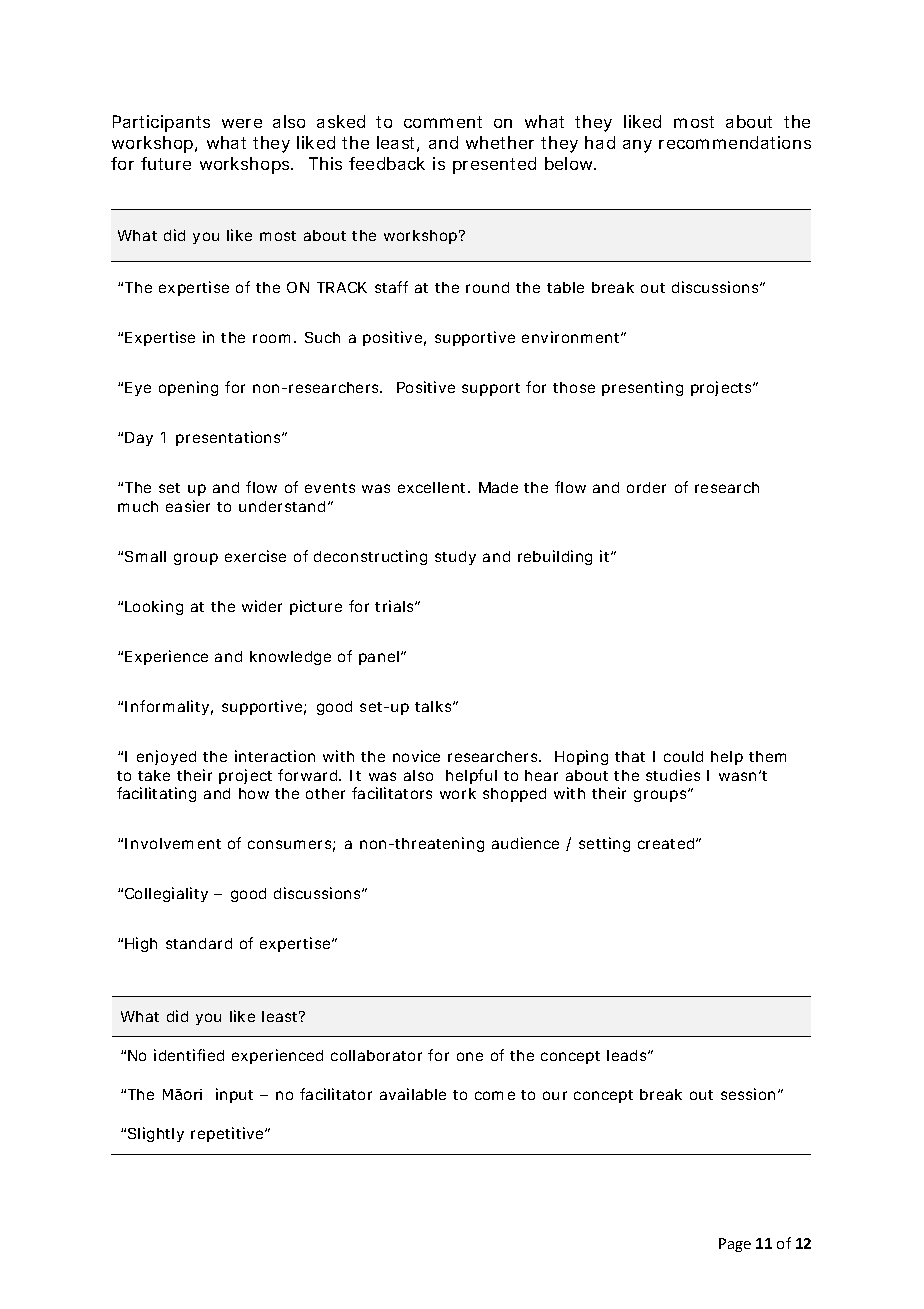 The height and width of the image is (1309, 924). I want to click on excellent, so click(434, 487).
